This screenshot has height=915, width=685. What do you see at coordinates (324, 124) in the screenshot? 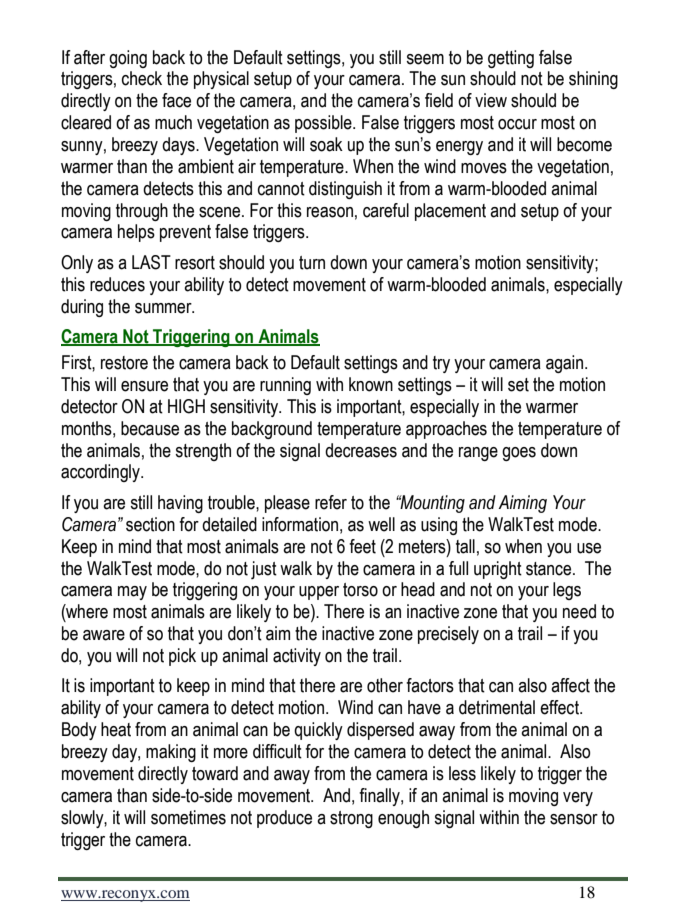
I see `possible` at bounding box center [324, 124].
